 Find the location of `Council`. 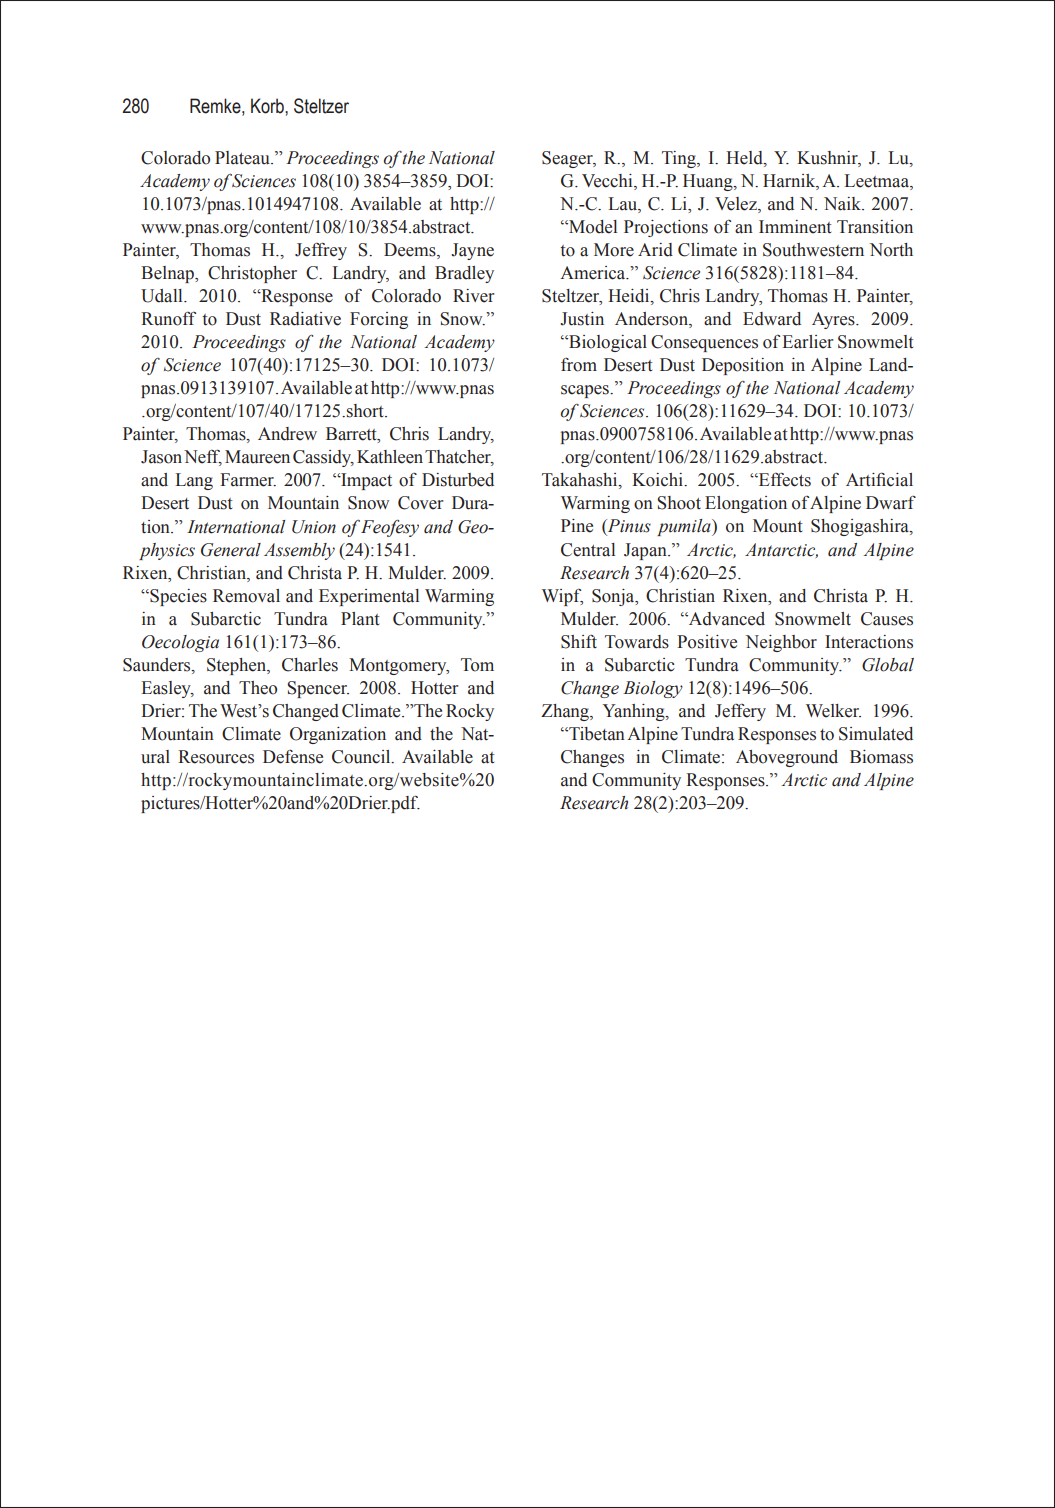

Council is located at coordinates (362, 757).
